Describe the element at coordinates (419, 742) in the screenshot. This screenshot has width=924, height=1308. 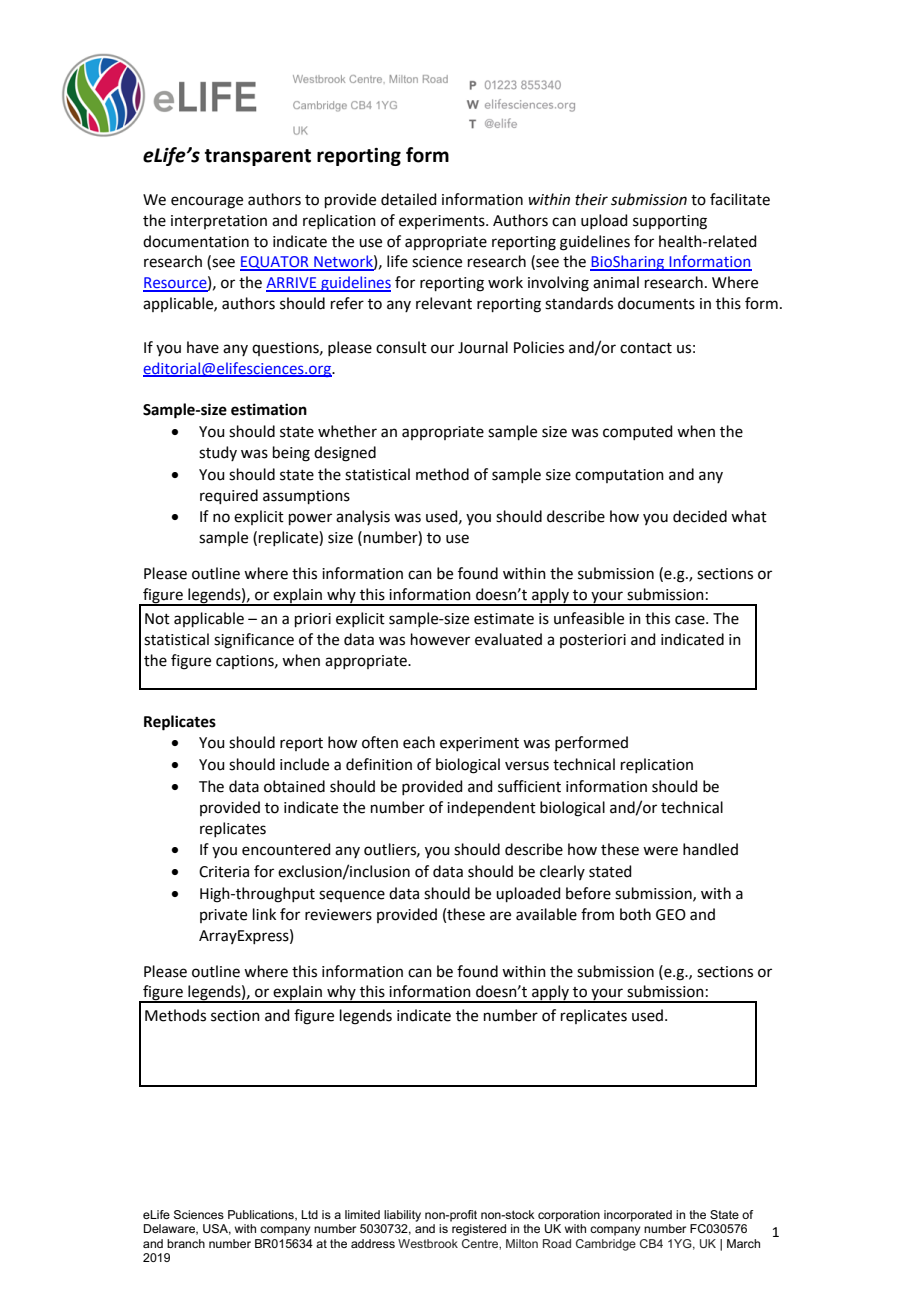
I see `each` at that location.
